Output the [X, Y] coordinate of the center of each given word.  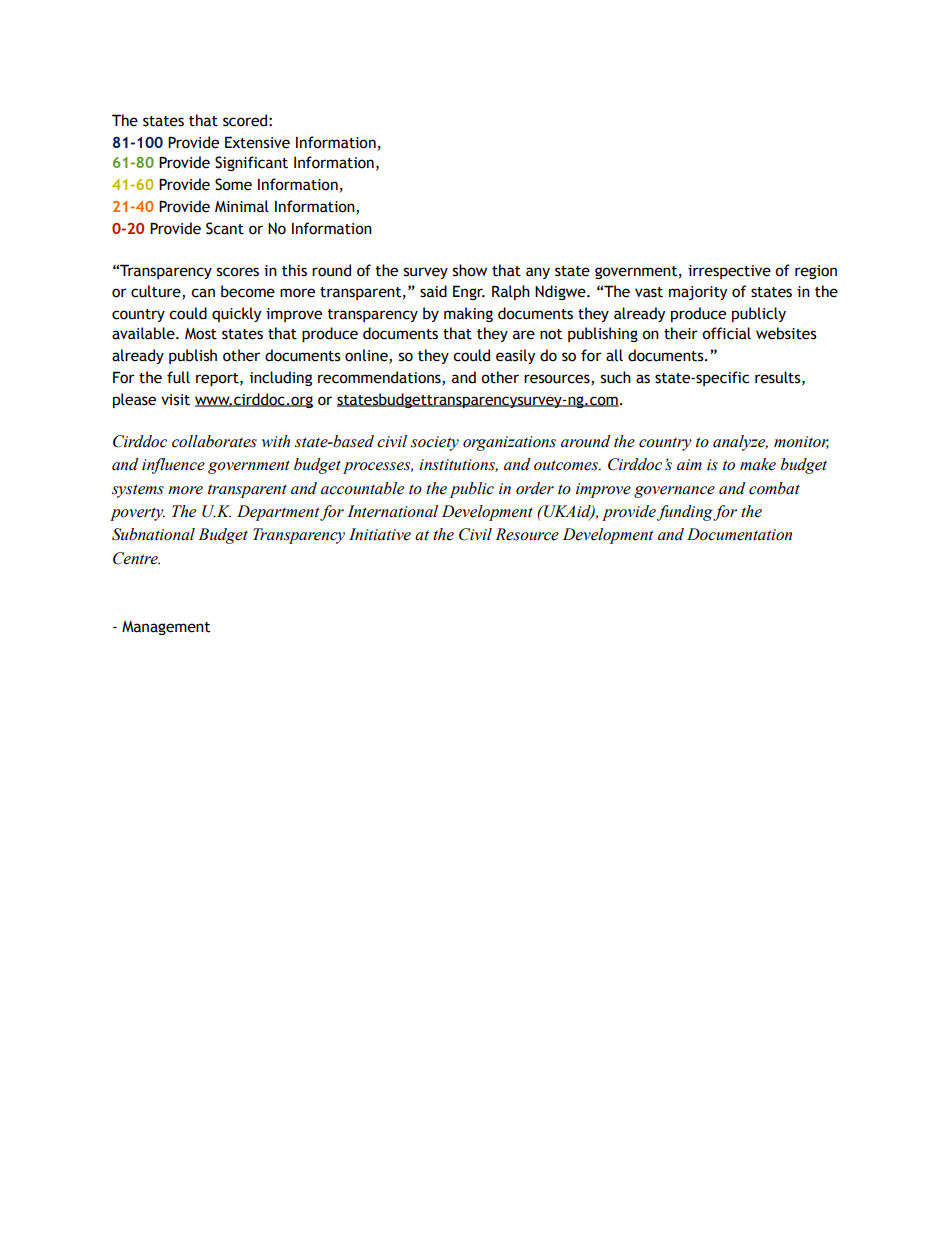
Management [166, 628]
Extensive [257, 142]
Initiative [380, 534]
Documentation [739, 534]
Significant [251, 163]
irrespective [729, 272]
